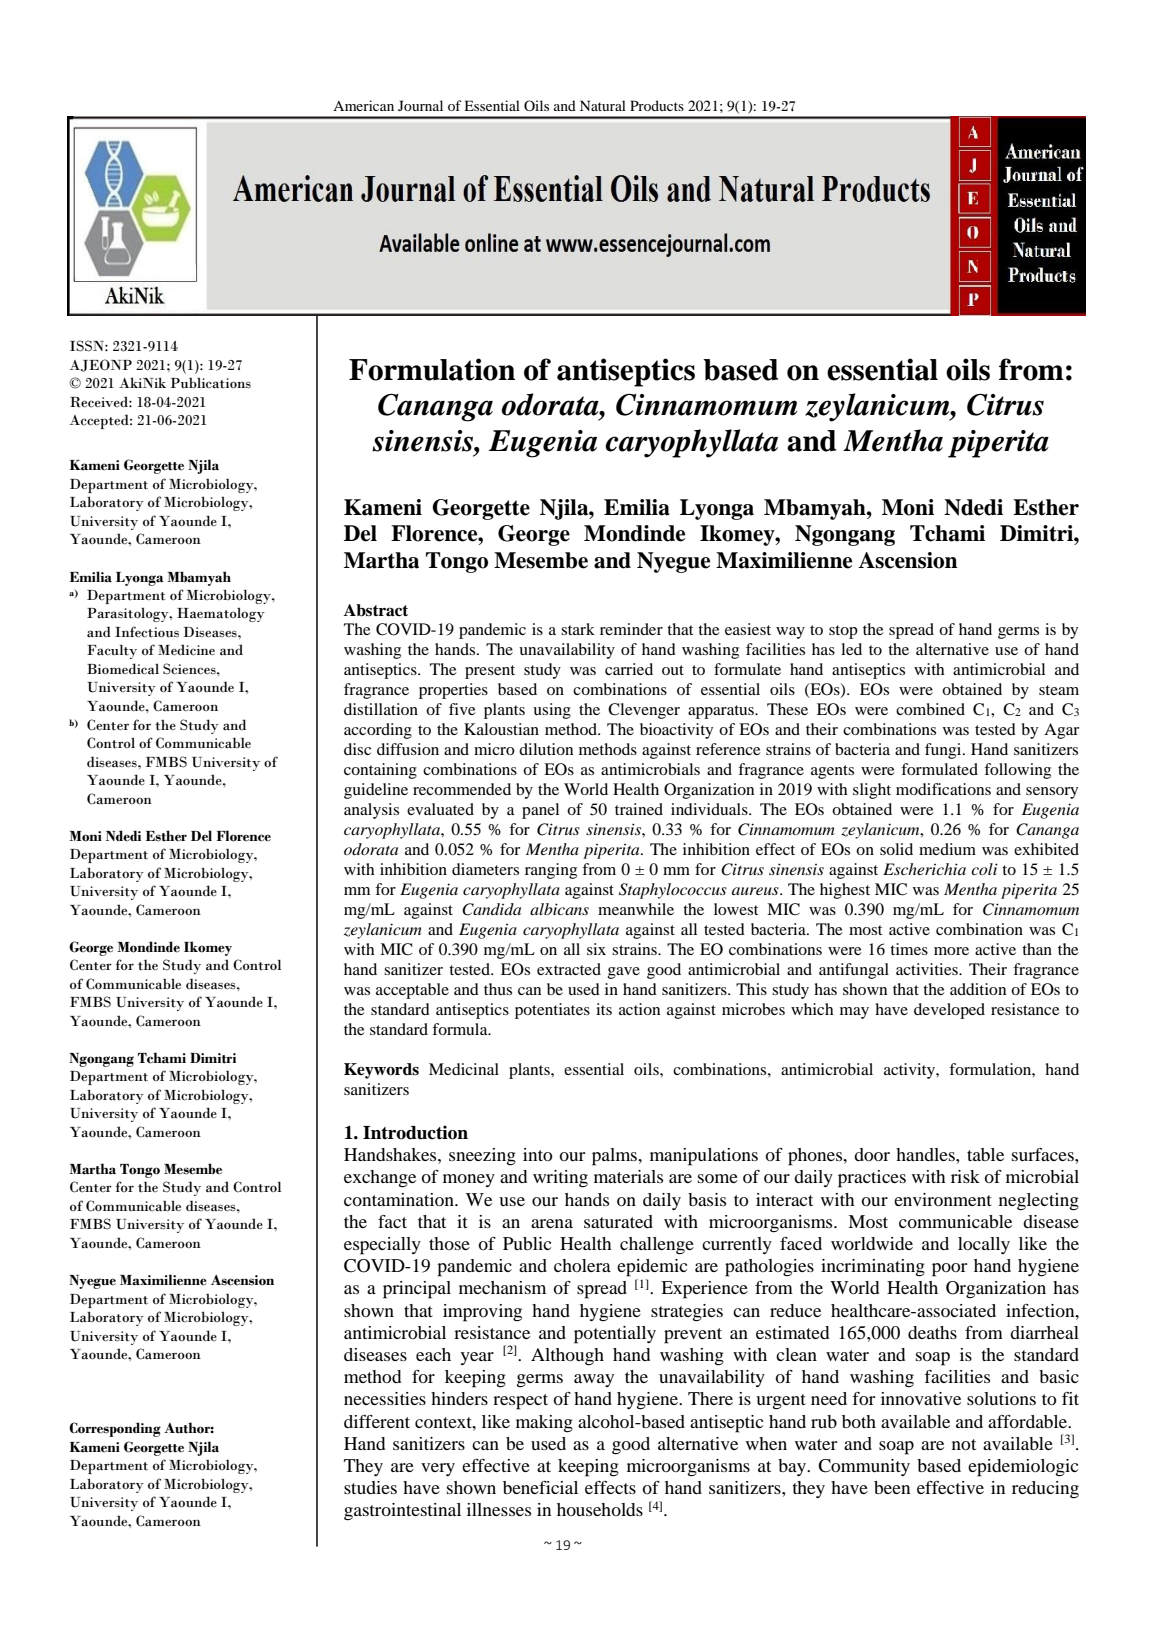 This image has width=1149, height=1625. What do you see at coordinates (371, 811) in the image?
I see `analysis` at bounding box center [371, 811].
